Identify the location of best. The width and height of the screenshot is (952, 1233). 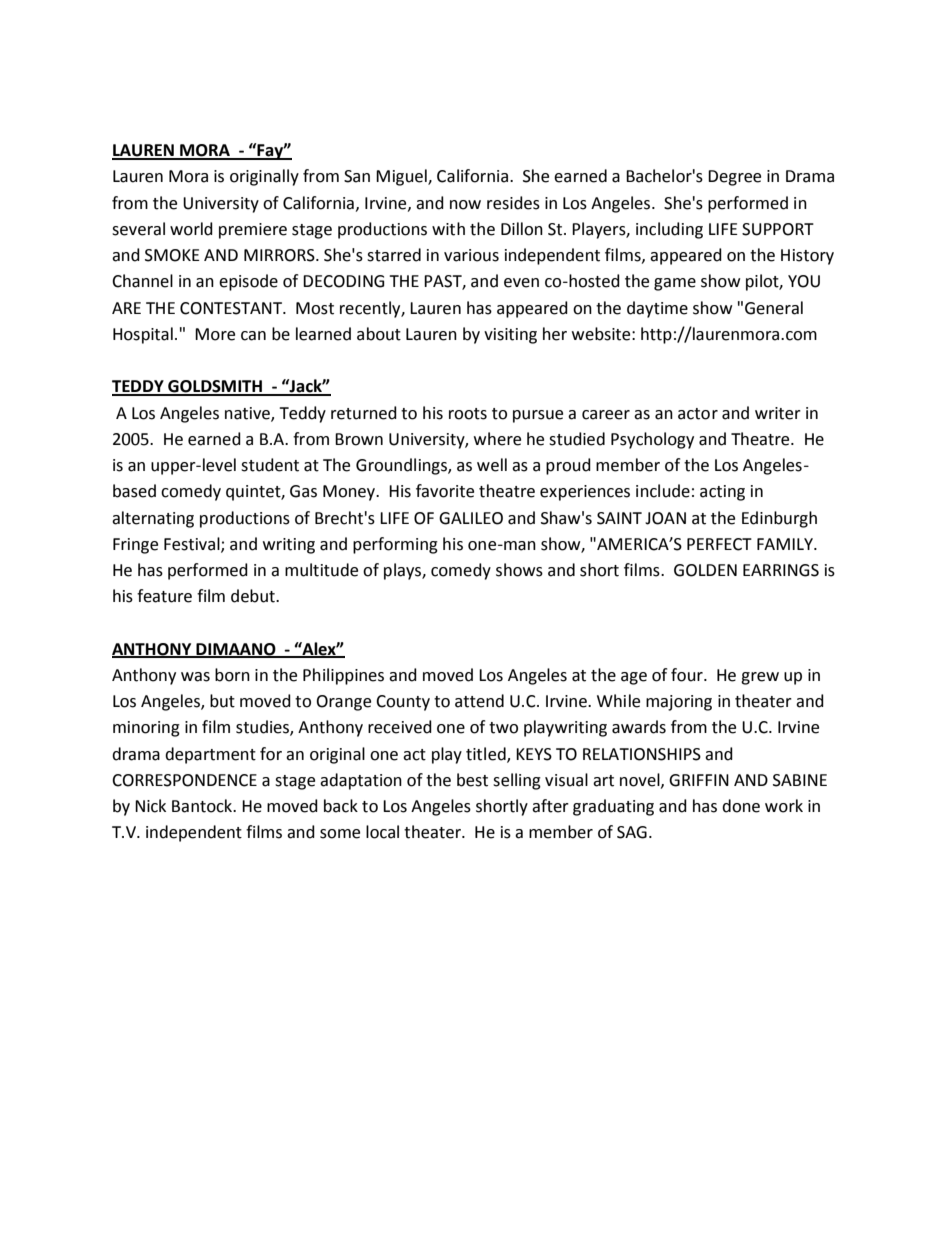
(472, 780).
